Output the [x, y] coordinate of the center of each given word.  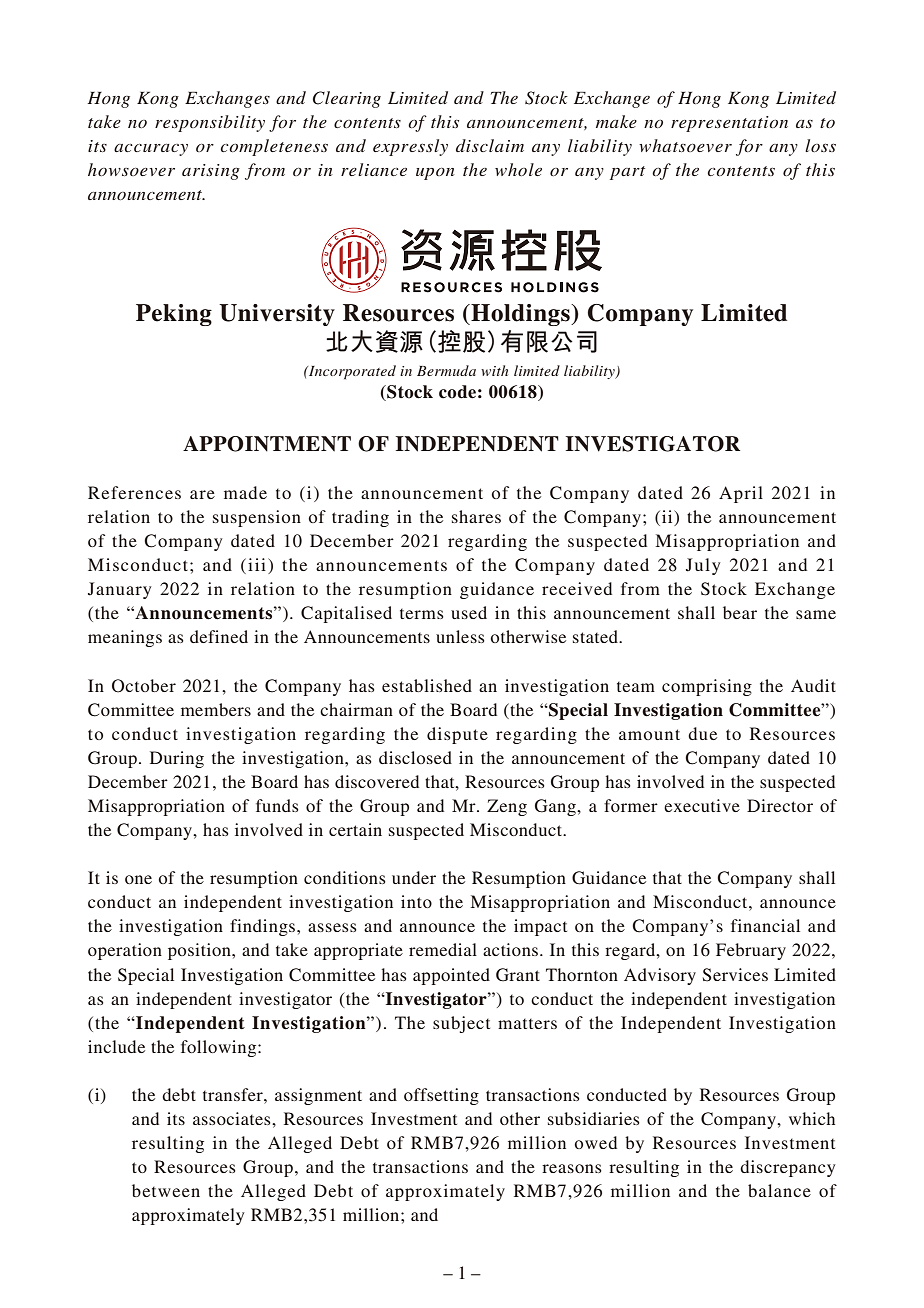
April [741, 494]
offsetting [441, 1096]
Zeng [507, 807]
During [177, 759]
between [166, 1190]
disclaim [490, 145]
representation [729, 124]
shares [476, 516]
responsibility [210, 123]
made [245, 492]
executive [702, 805]
